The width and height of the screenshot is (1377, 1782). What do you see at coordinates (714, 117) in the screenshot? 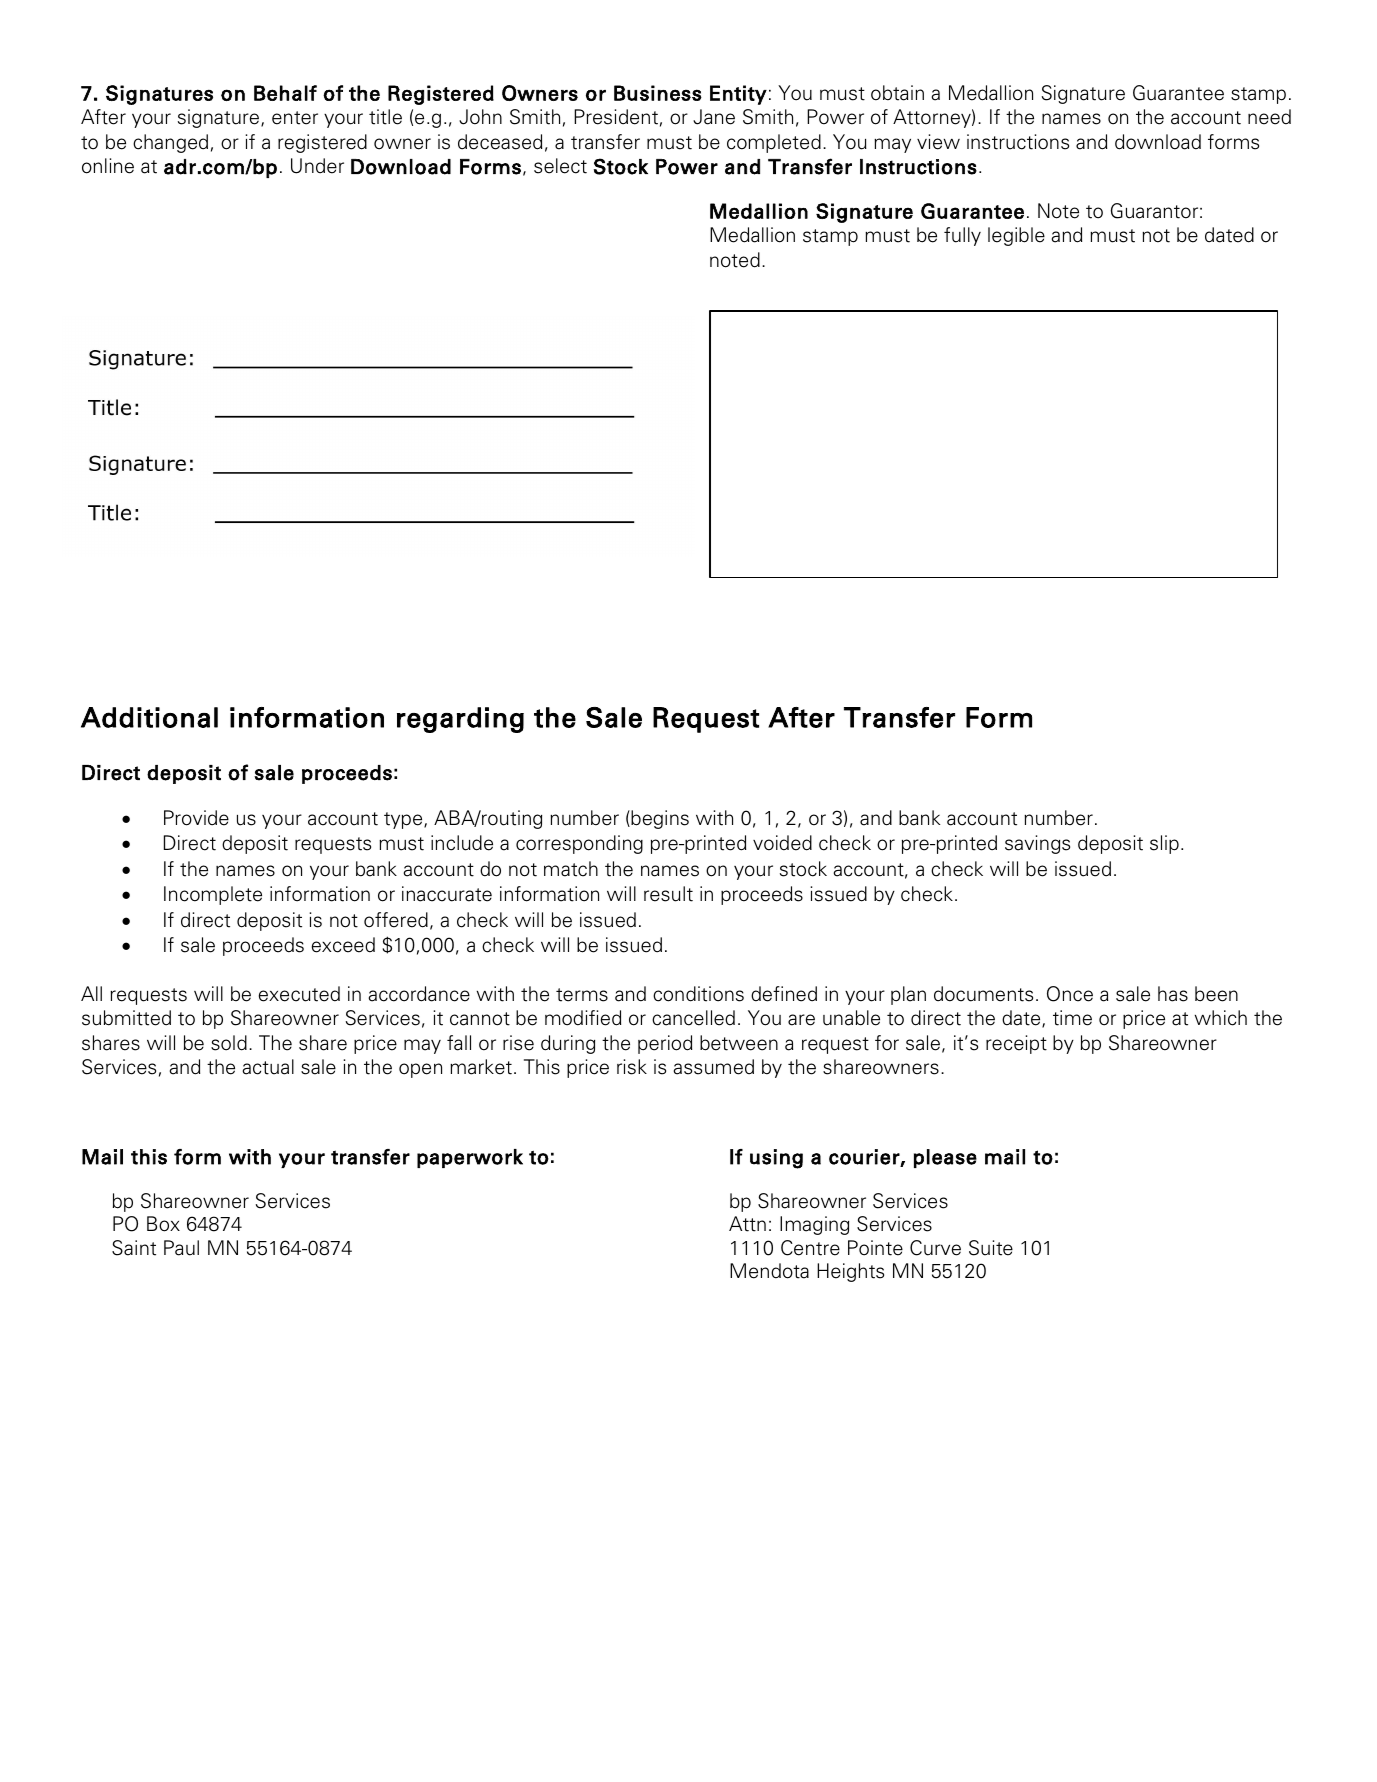
I see `Jane` at bounding box center [714, 117].
